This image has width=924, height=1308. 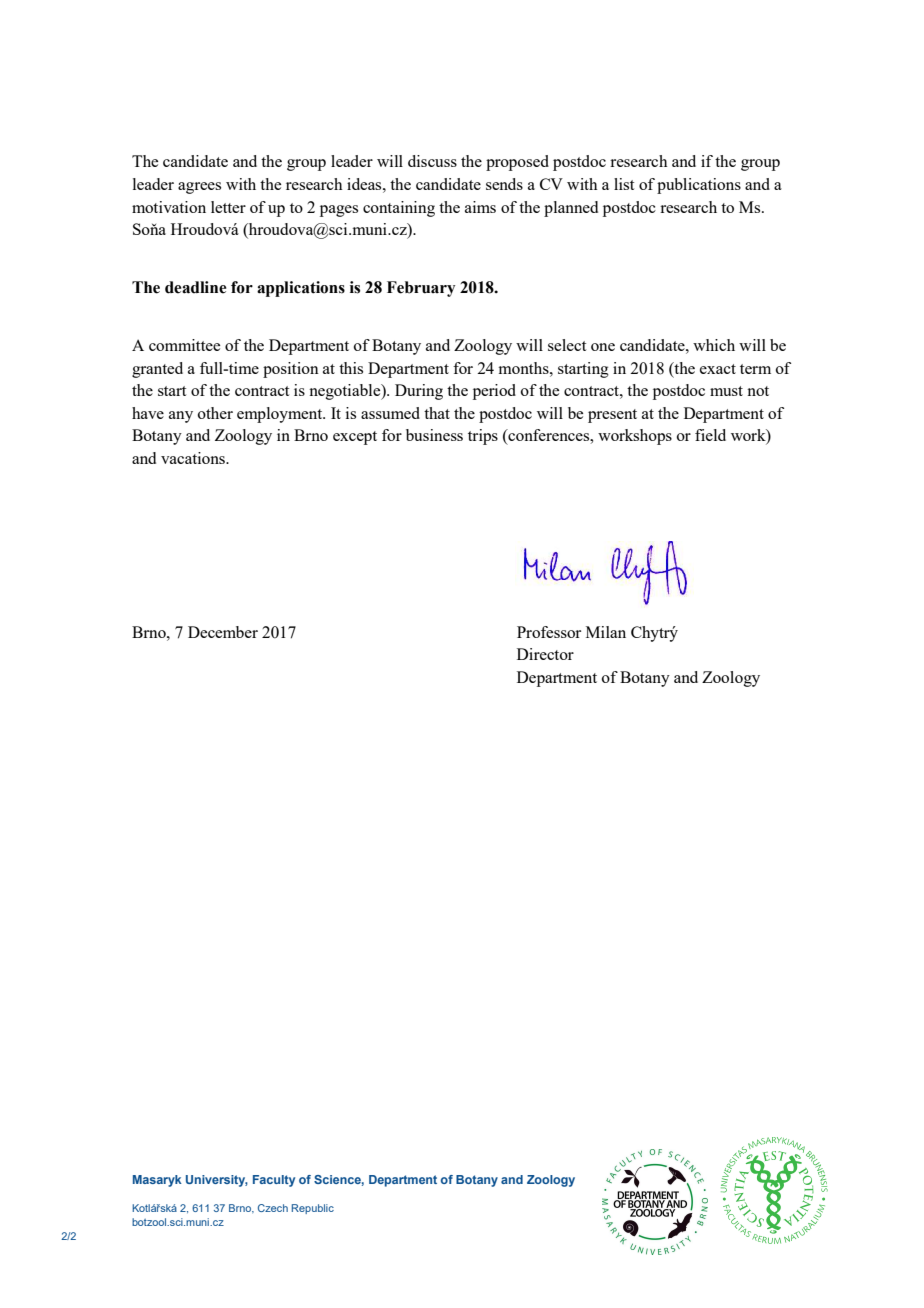 I want to click on Republic, so click(x=313, y=1209).
